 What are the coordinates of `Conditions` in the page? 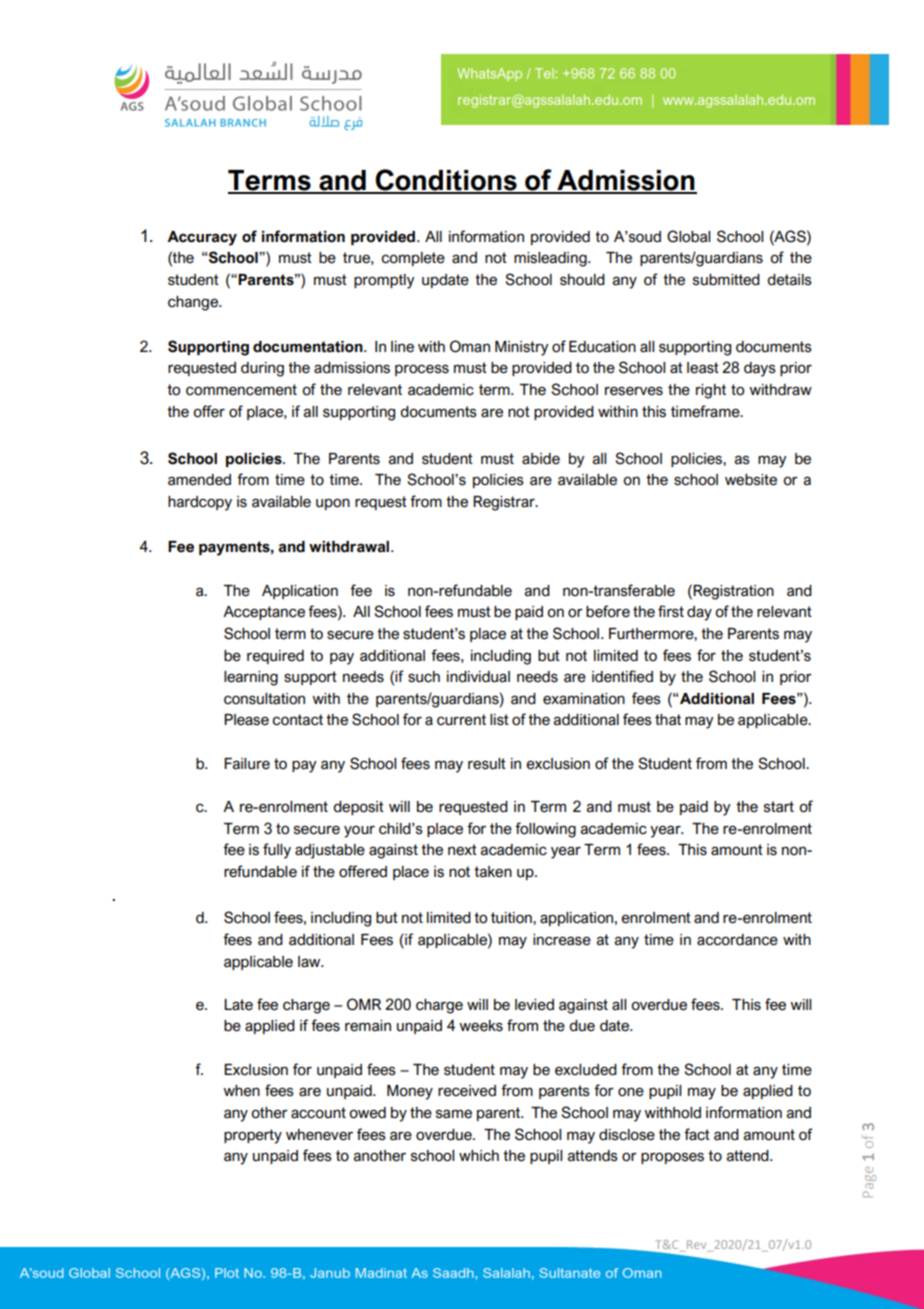 It's located at (446, 181).
